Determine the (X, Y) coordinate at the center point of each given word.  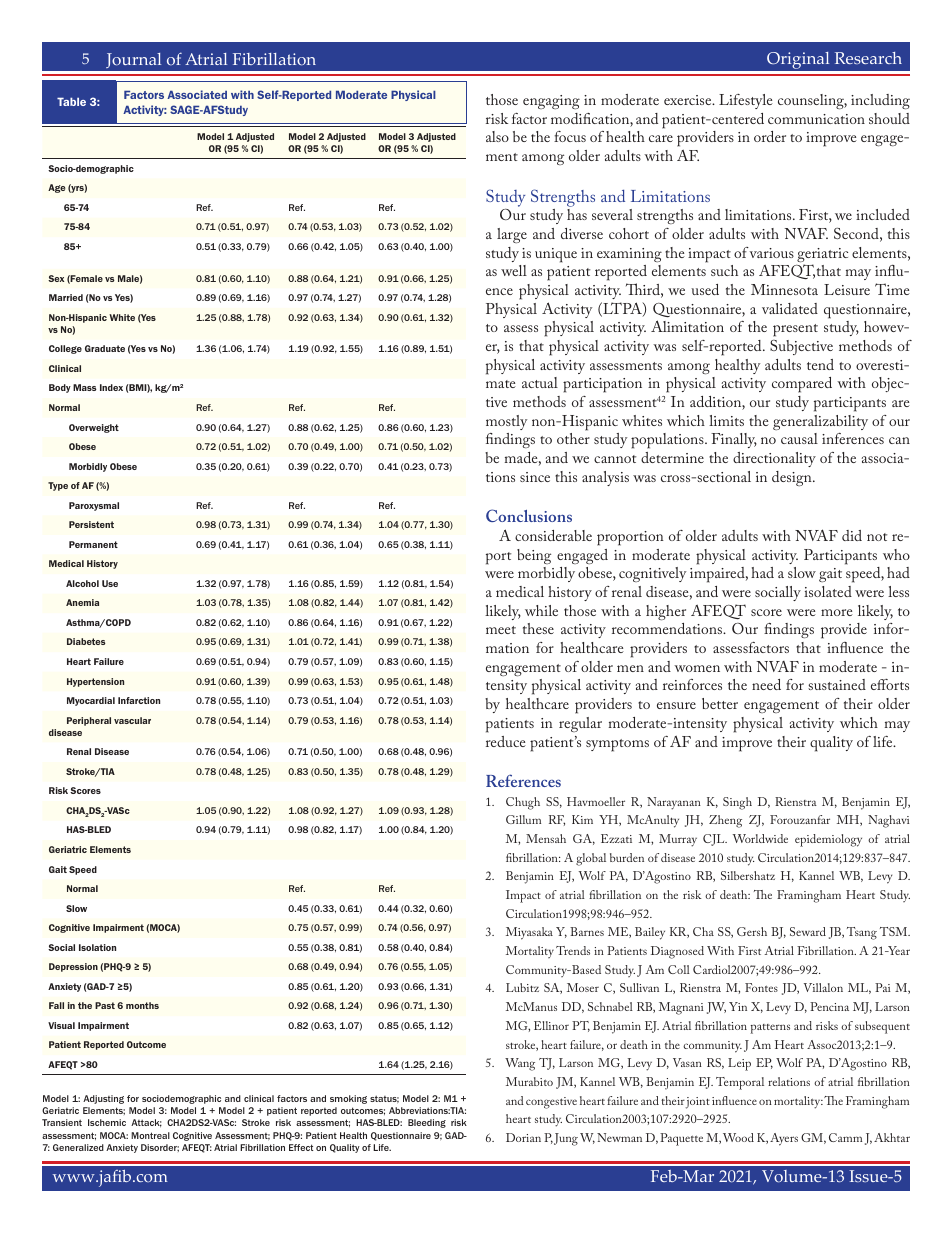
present (795, 330)
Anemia (82, 602)
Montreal (150, 1135)
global (591, 859)
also (497, 136)
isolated (828, 591)
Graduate (105, 348)
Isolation (97, 947)
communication (816, 119)
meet (501, 630)
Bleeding (427, 1123)
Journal (134, 63)
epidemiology (828, 840)
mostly (506, 422)
